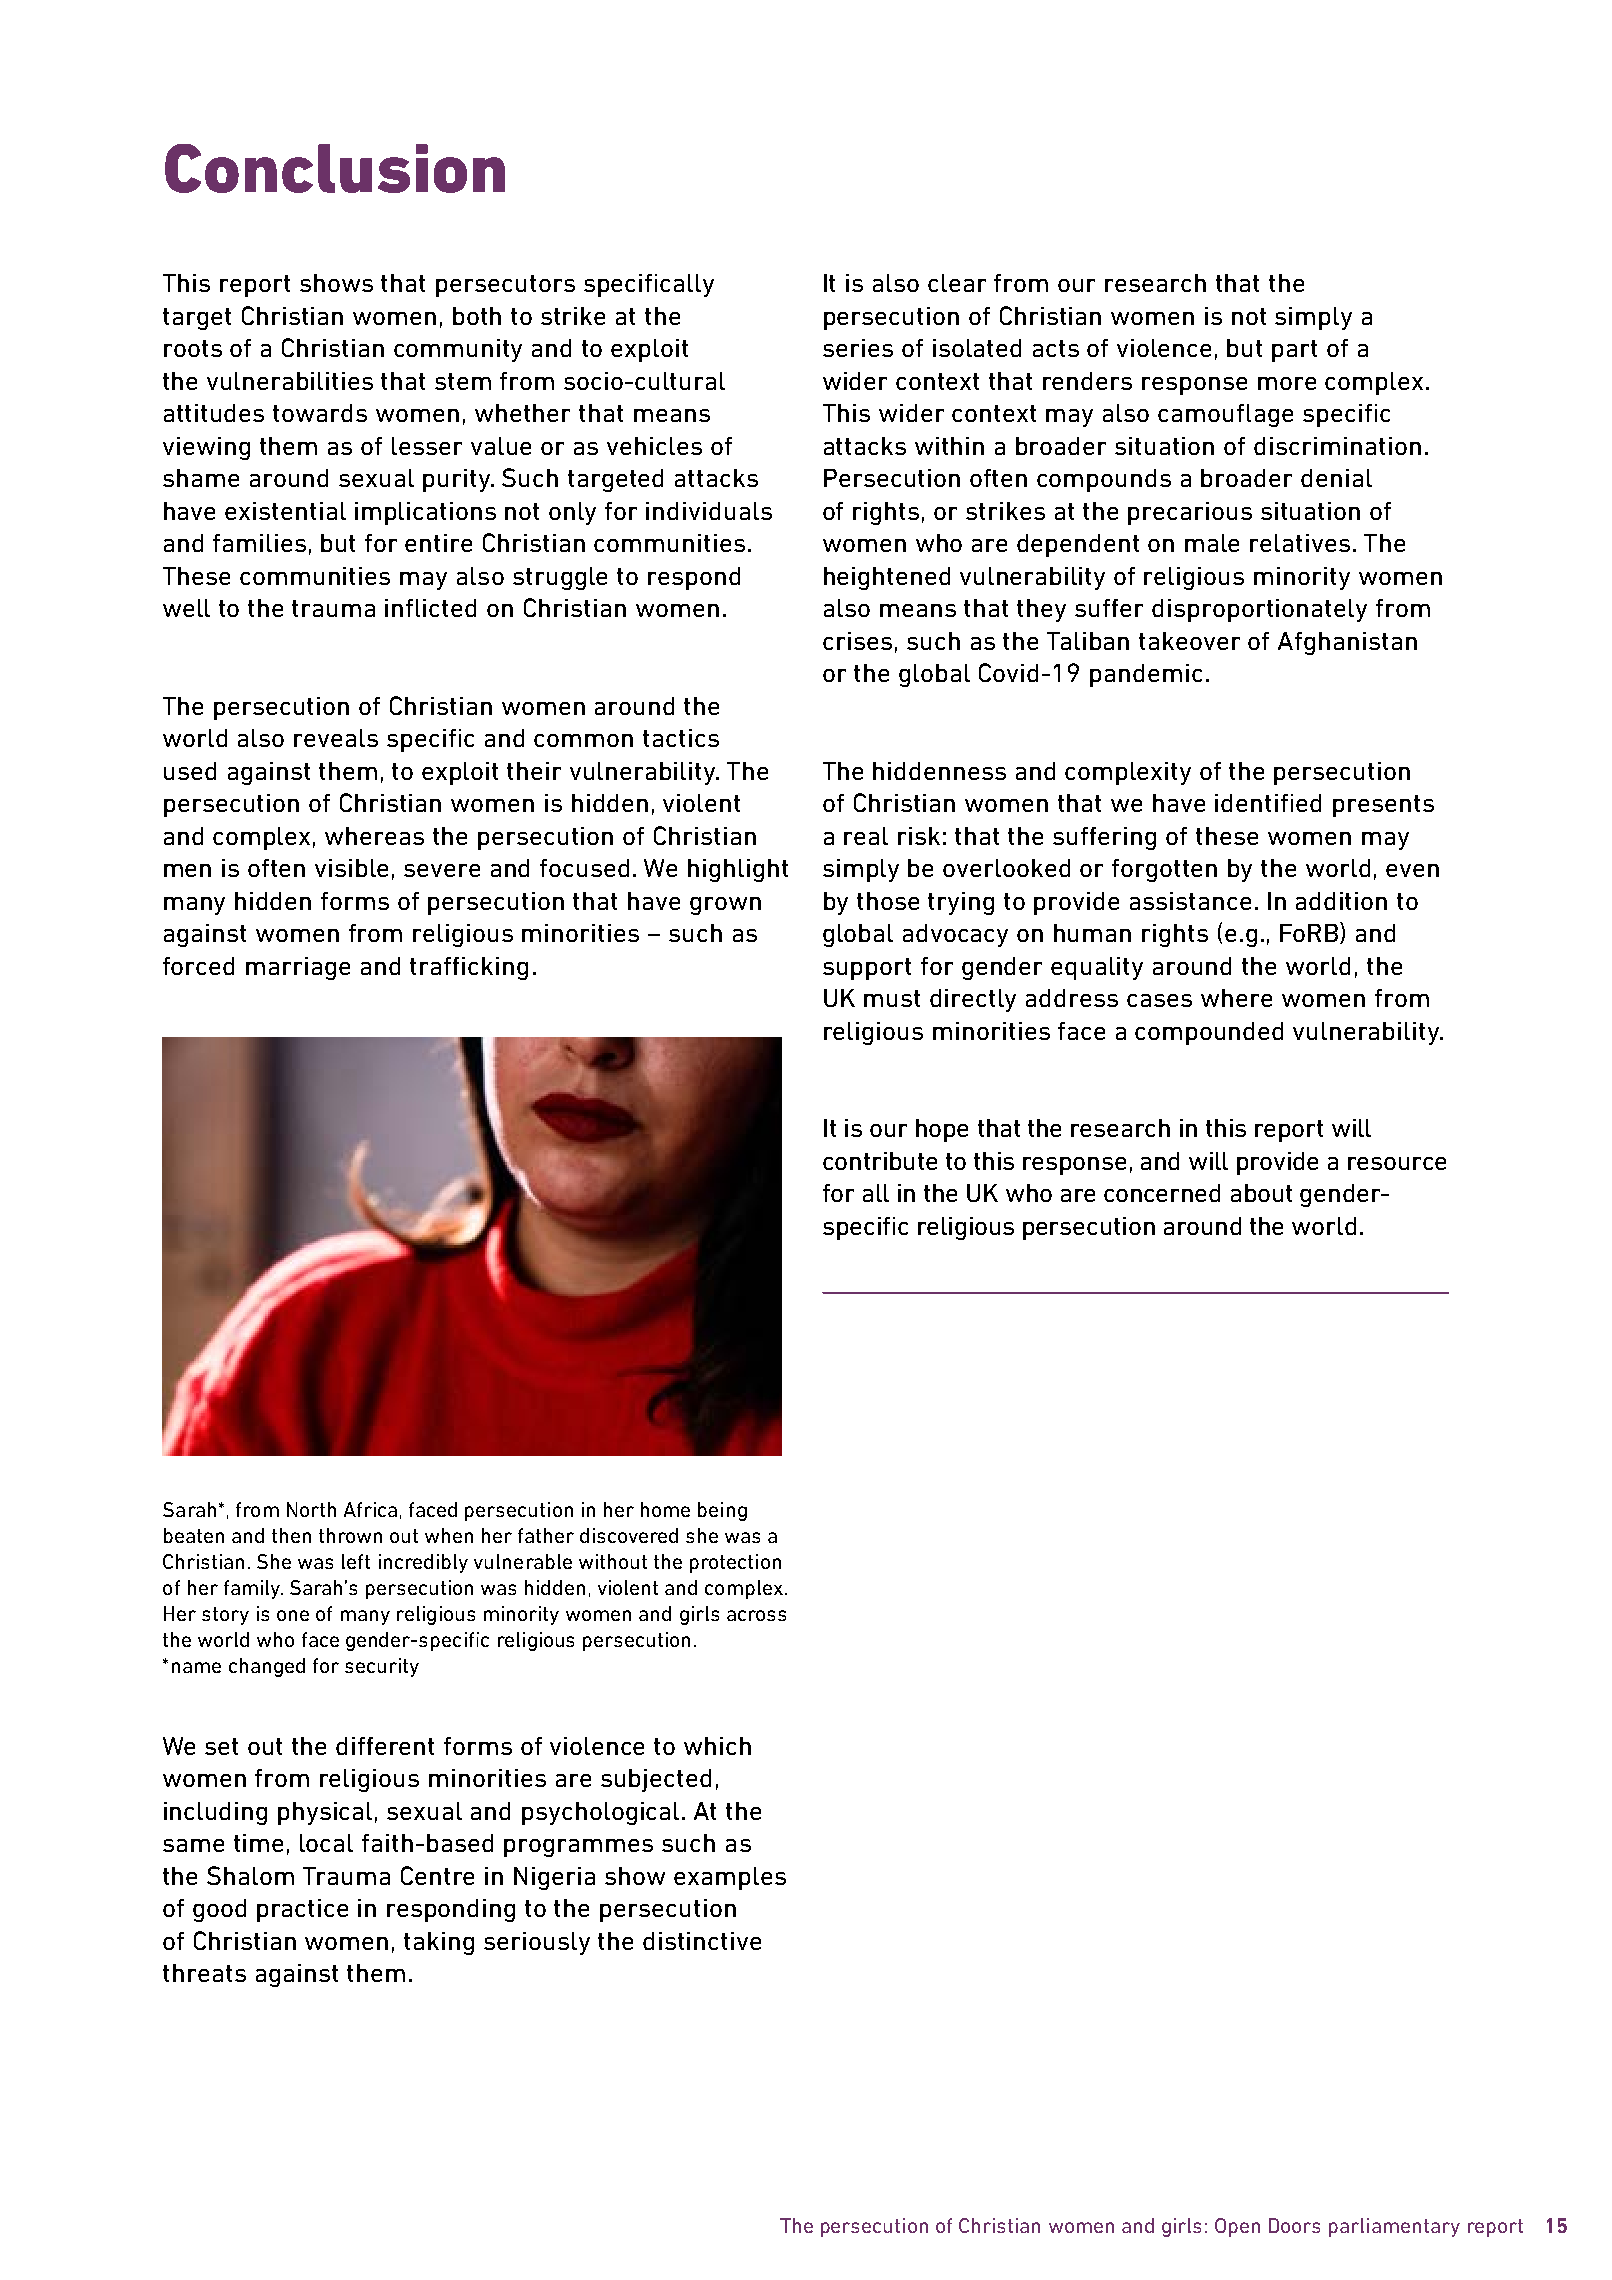  I want to click on identified, so click(1268, 803).
